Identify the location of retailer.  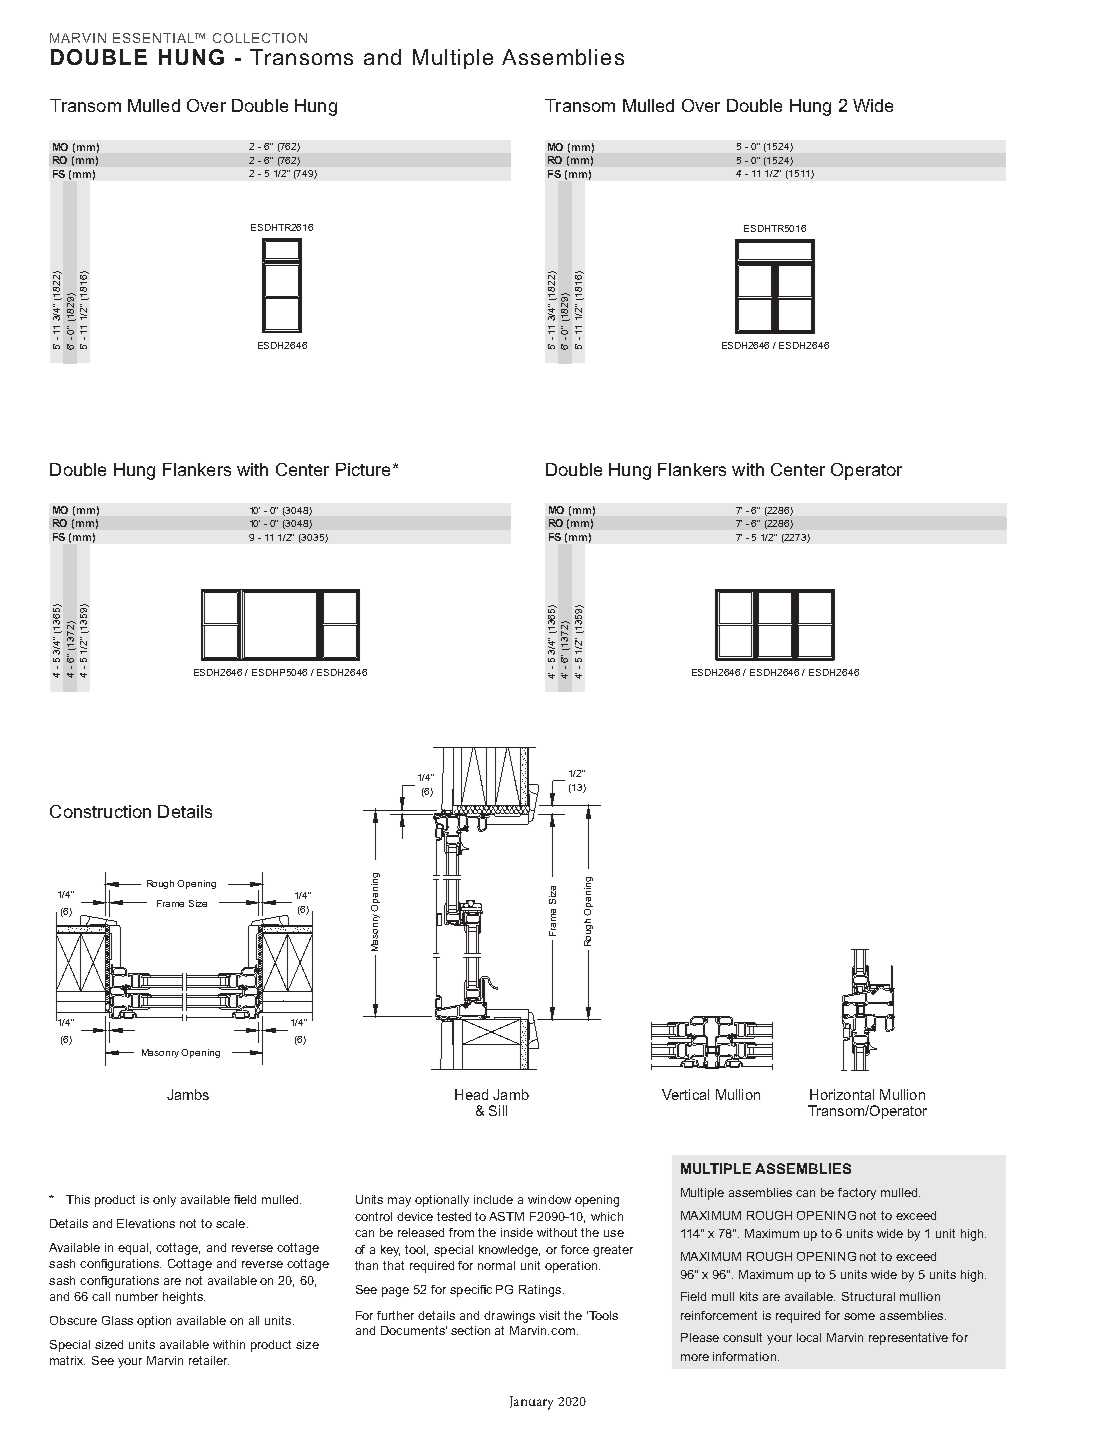
(209, 1360).
